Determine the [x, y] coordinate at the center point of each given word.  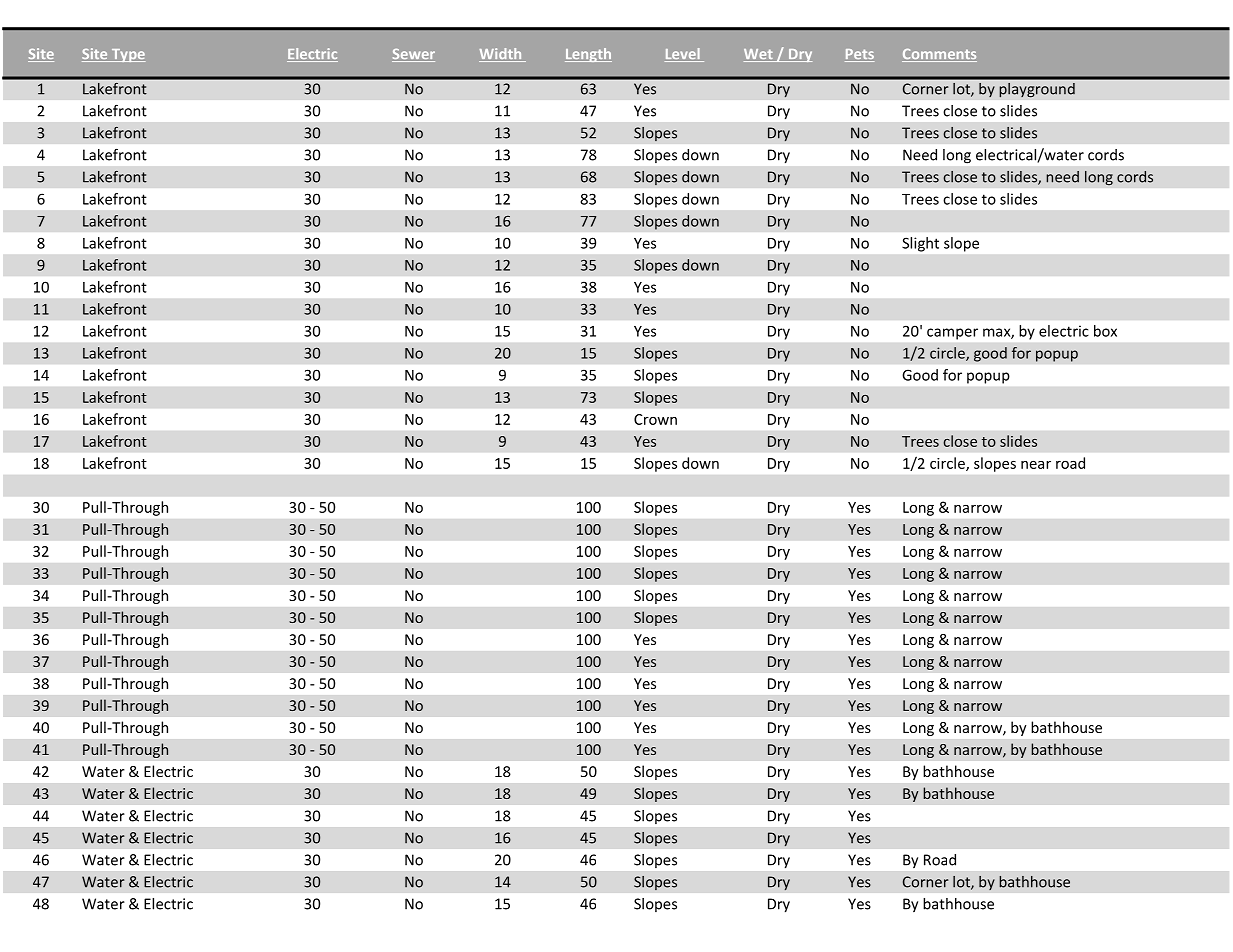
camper [952, 334]
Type [127, 55]
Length [588, 55]
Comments [939, 55]
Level [683, 55]
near [1036, 465]
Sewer [413, 55]
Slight [920, 244]
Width [501, 55]
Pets [859, 55]
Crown [655, 419]
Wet [759, 55]
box [1105, 331]
